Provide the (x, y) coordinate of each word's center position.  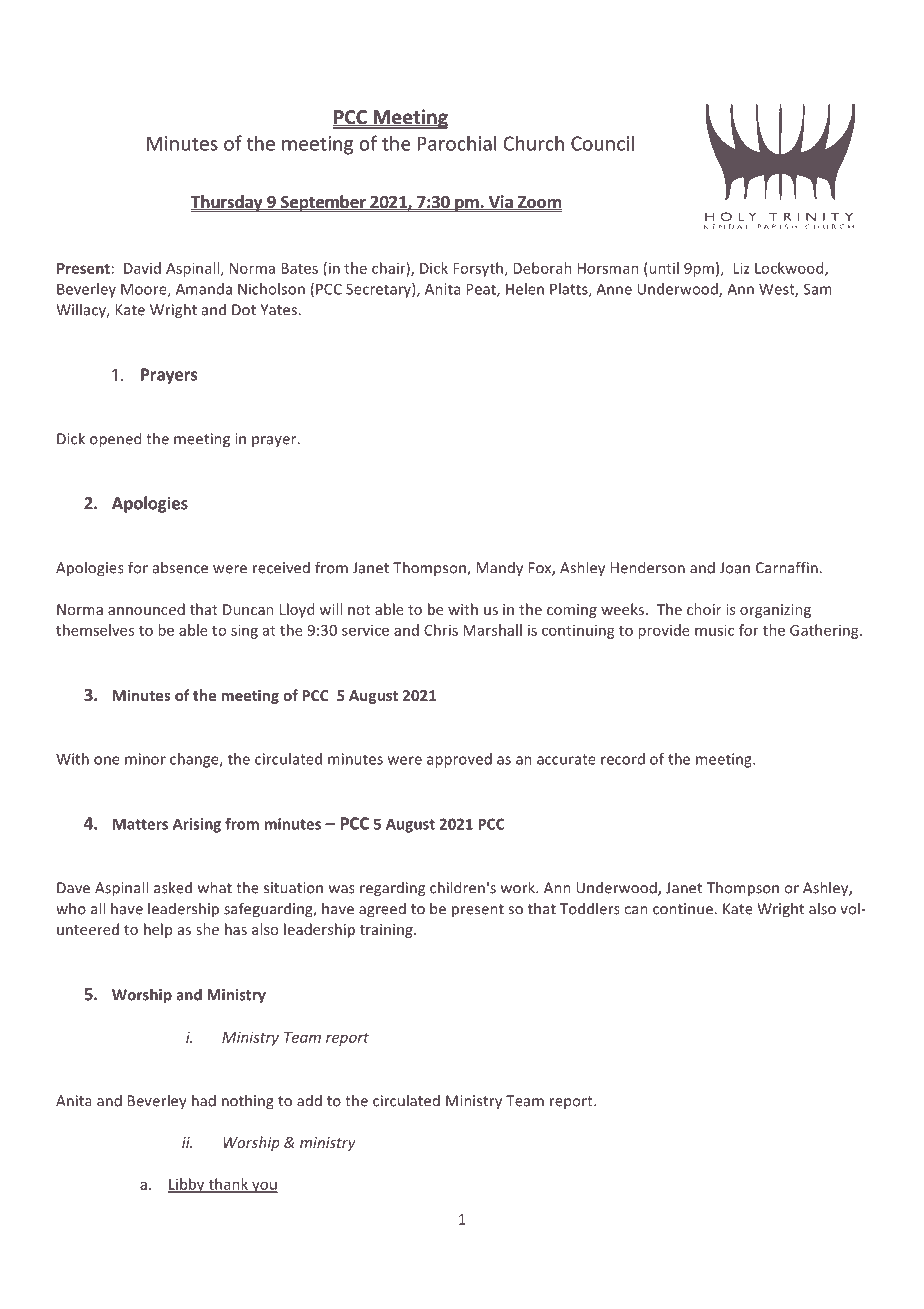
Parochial (457, 143)
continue (683, 909)
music (714, 630)
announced (146, 609)
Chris (441, 630)
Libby (187, 1185)
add (309, 1101)
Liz (741, 268)
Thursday (228, 203)
